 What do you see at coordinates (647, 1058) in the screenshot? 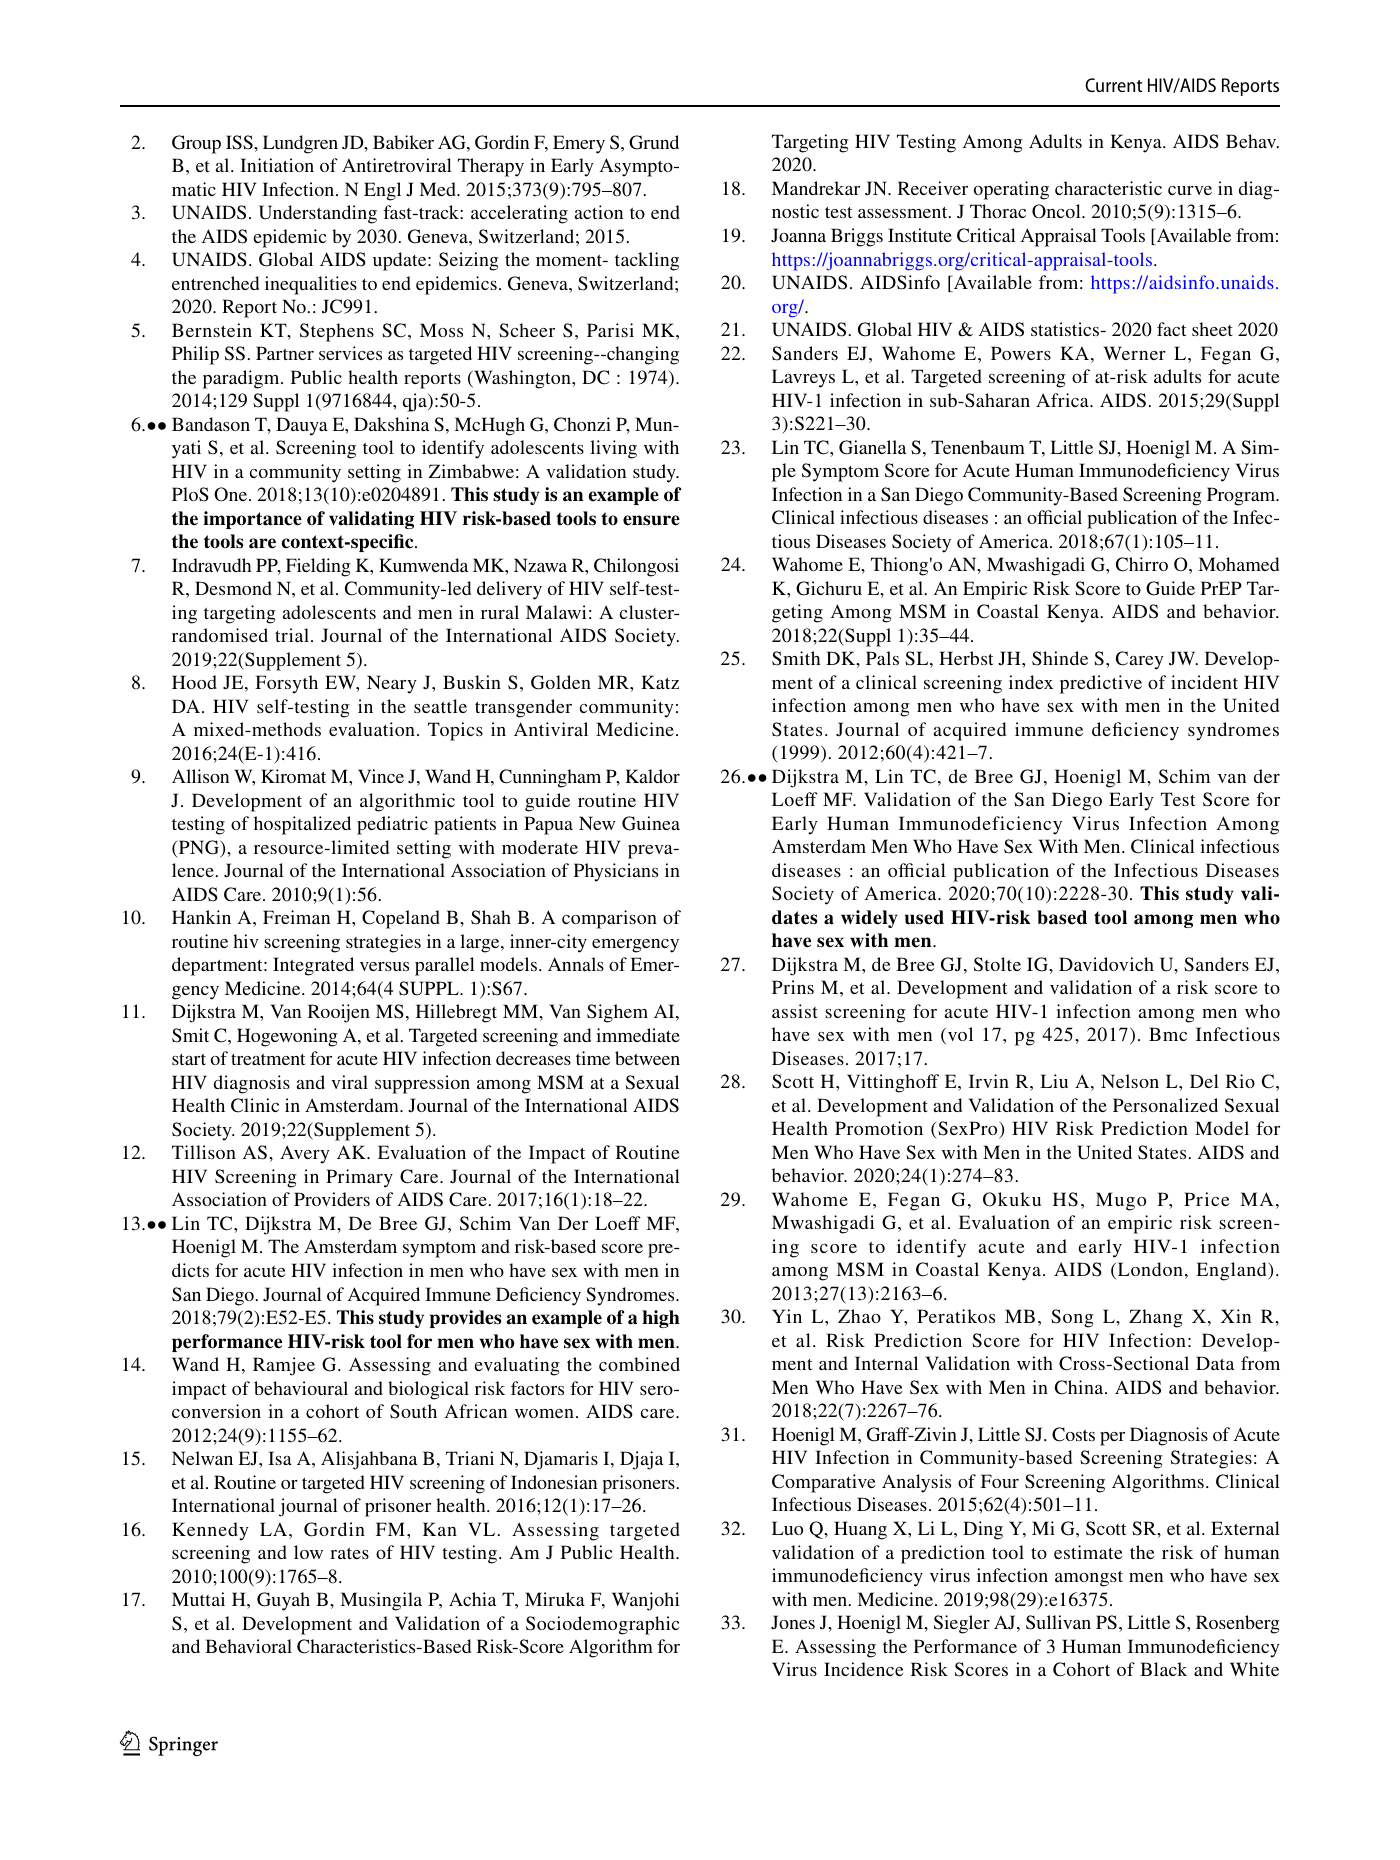
I see `between` at bounding box center [647, 1058].
